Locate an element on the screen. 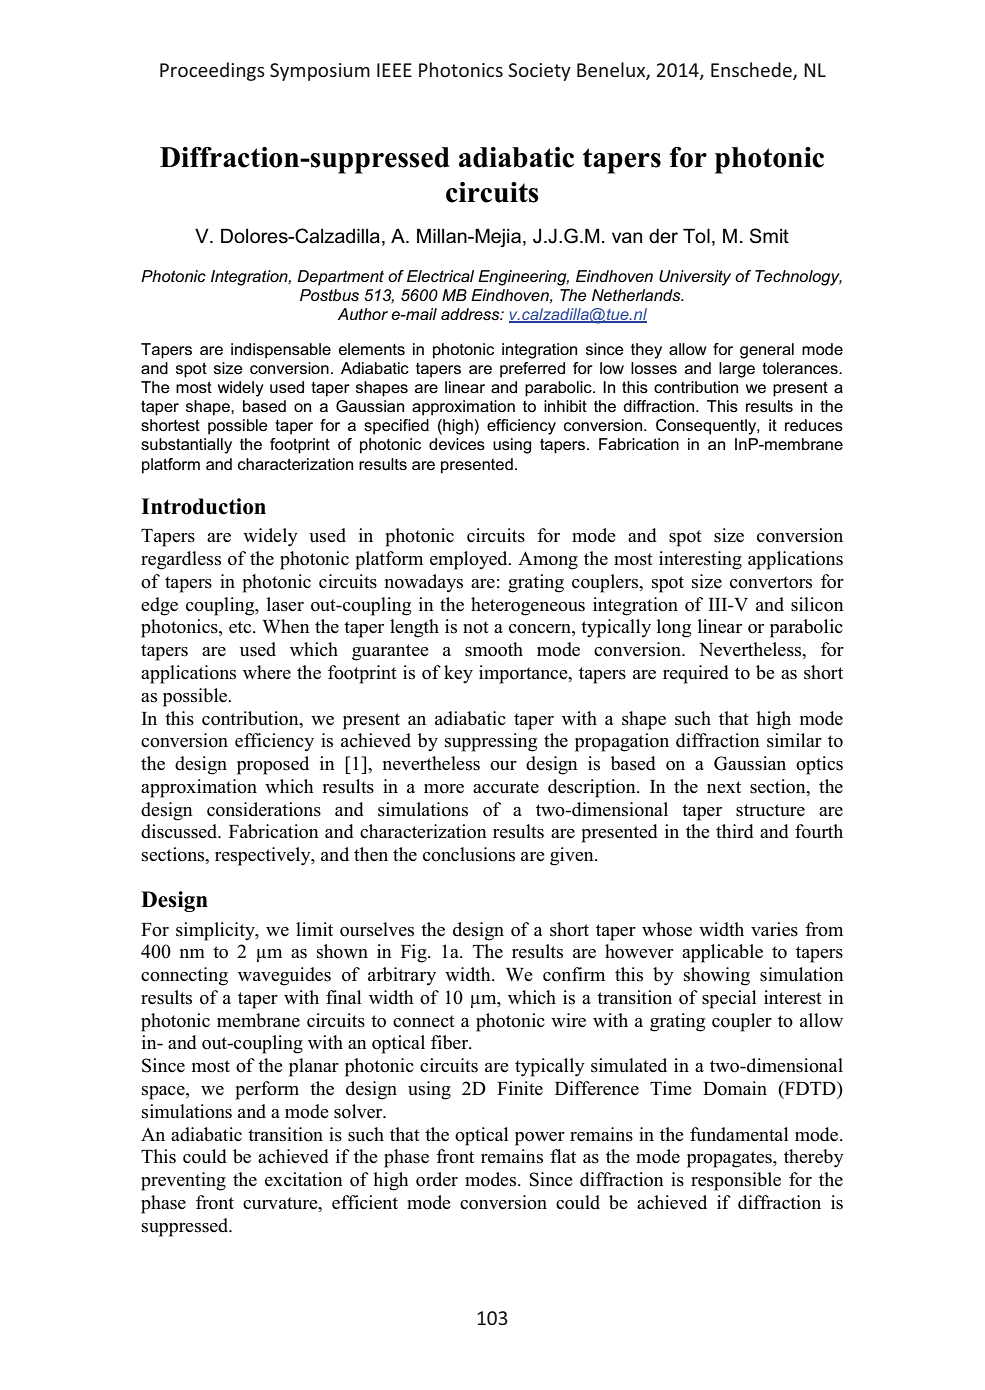  Society is located at coordinates (539, 72).
